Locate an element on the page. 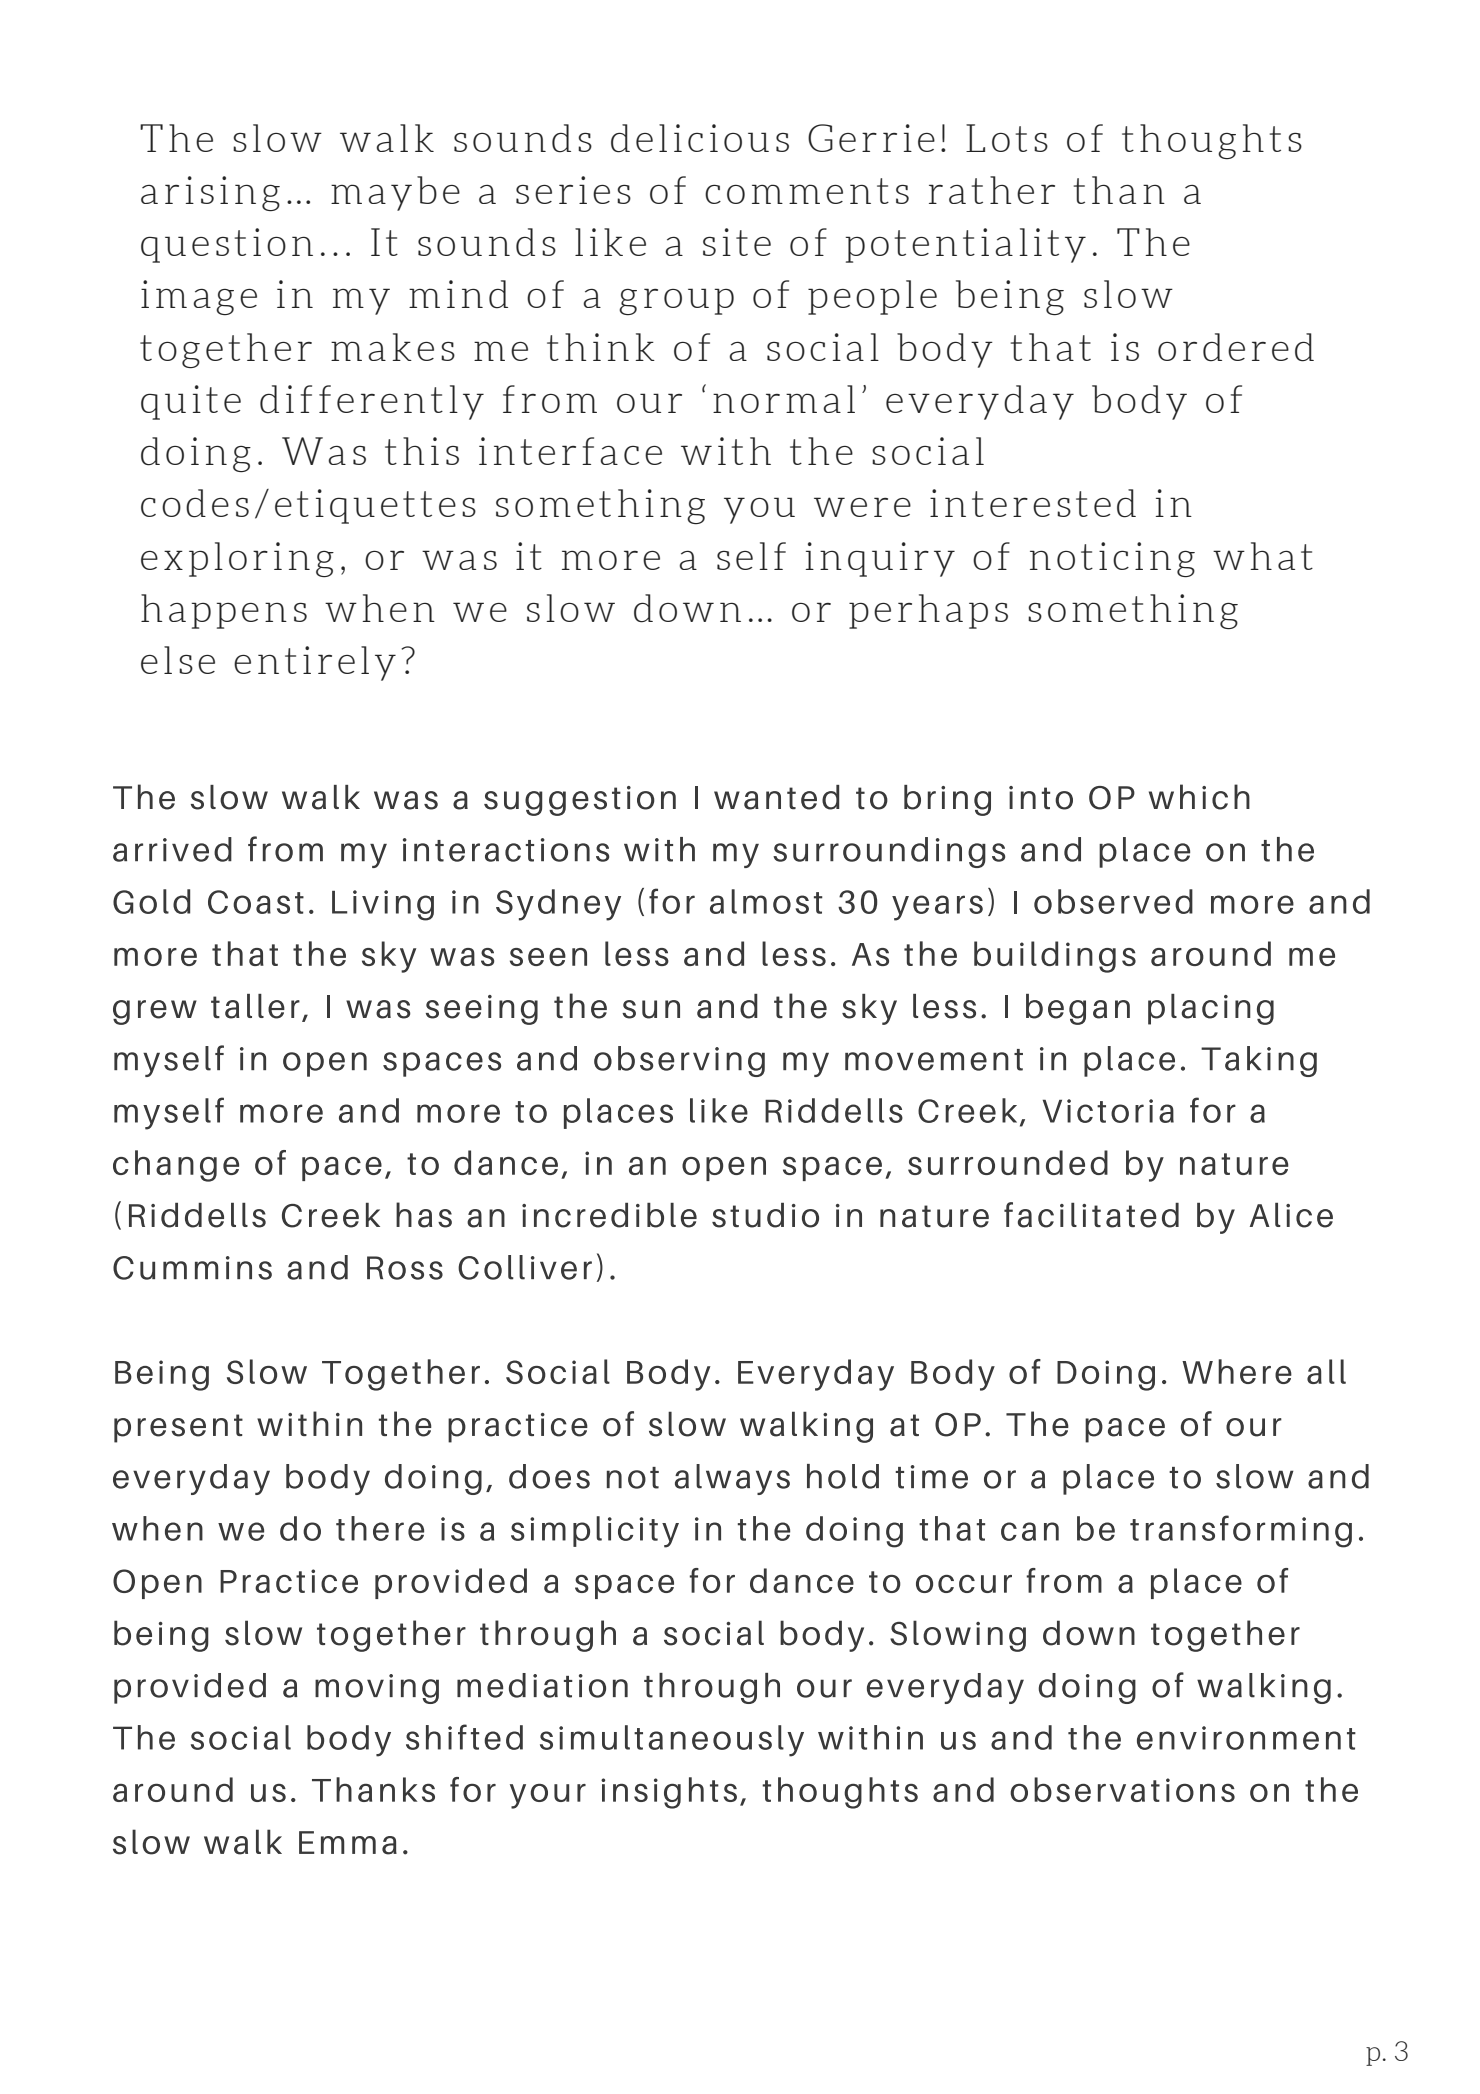 This page has height=2094, width=1480. interested is located at coordinates (1033, 503).
